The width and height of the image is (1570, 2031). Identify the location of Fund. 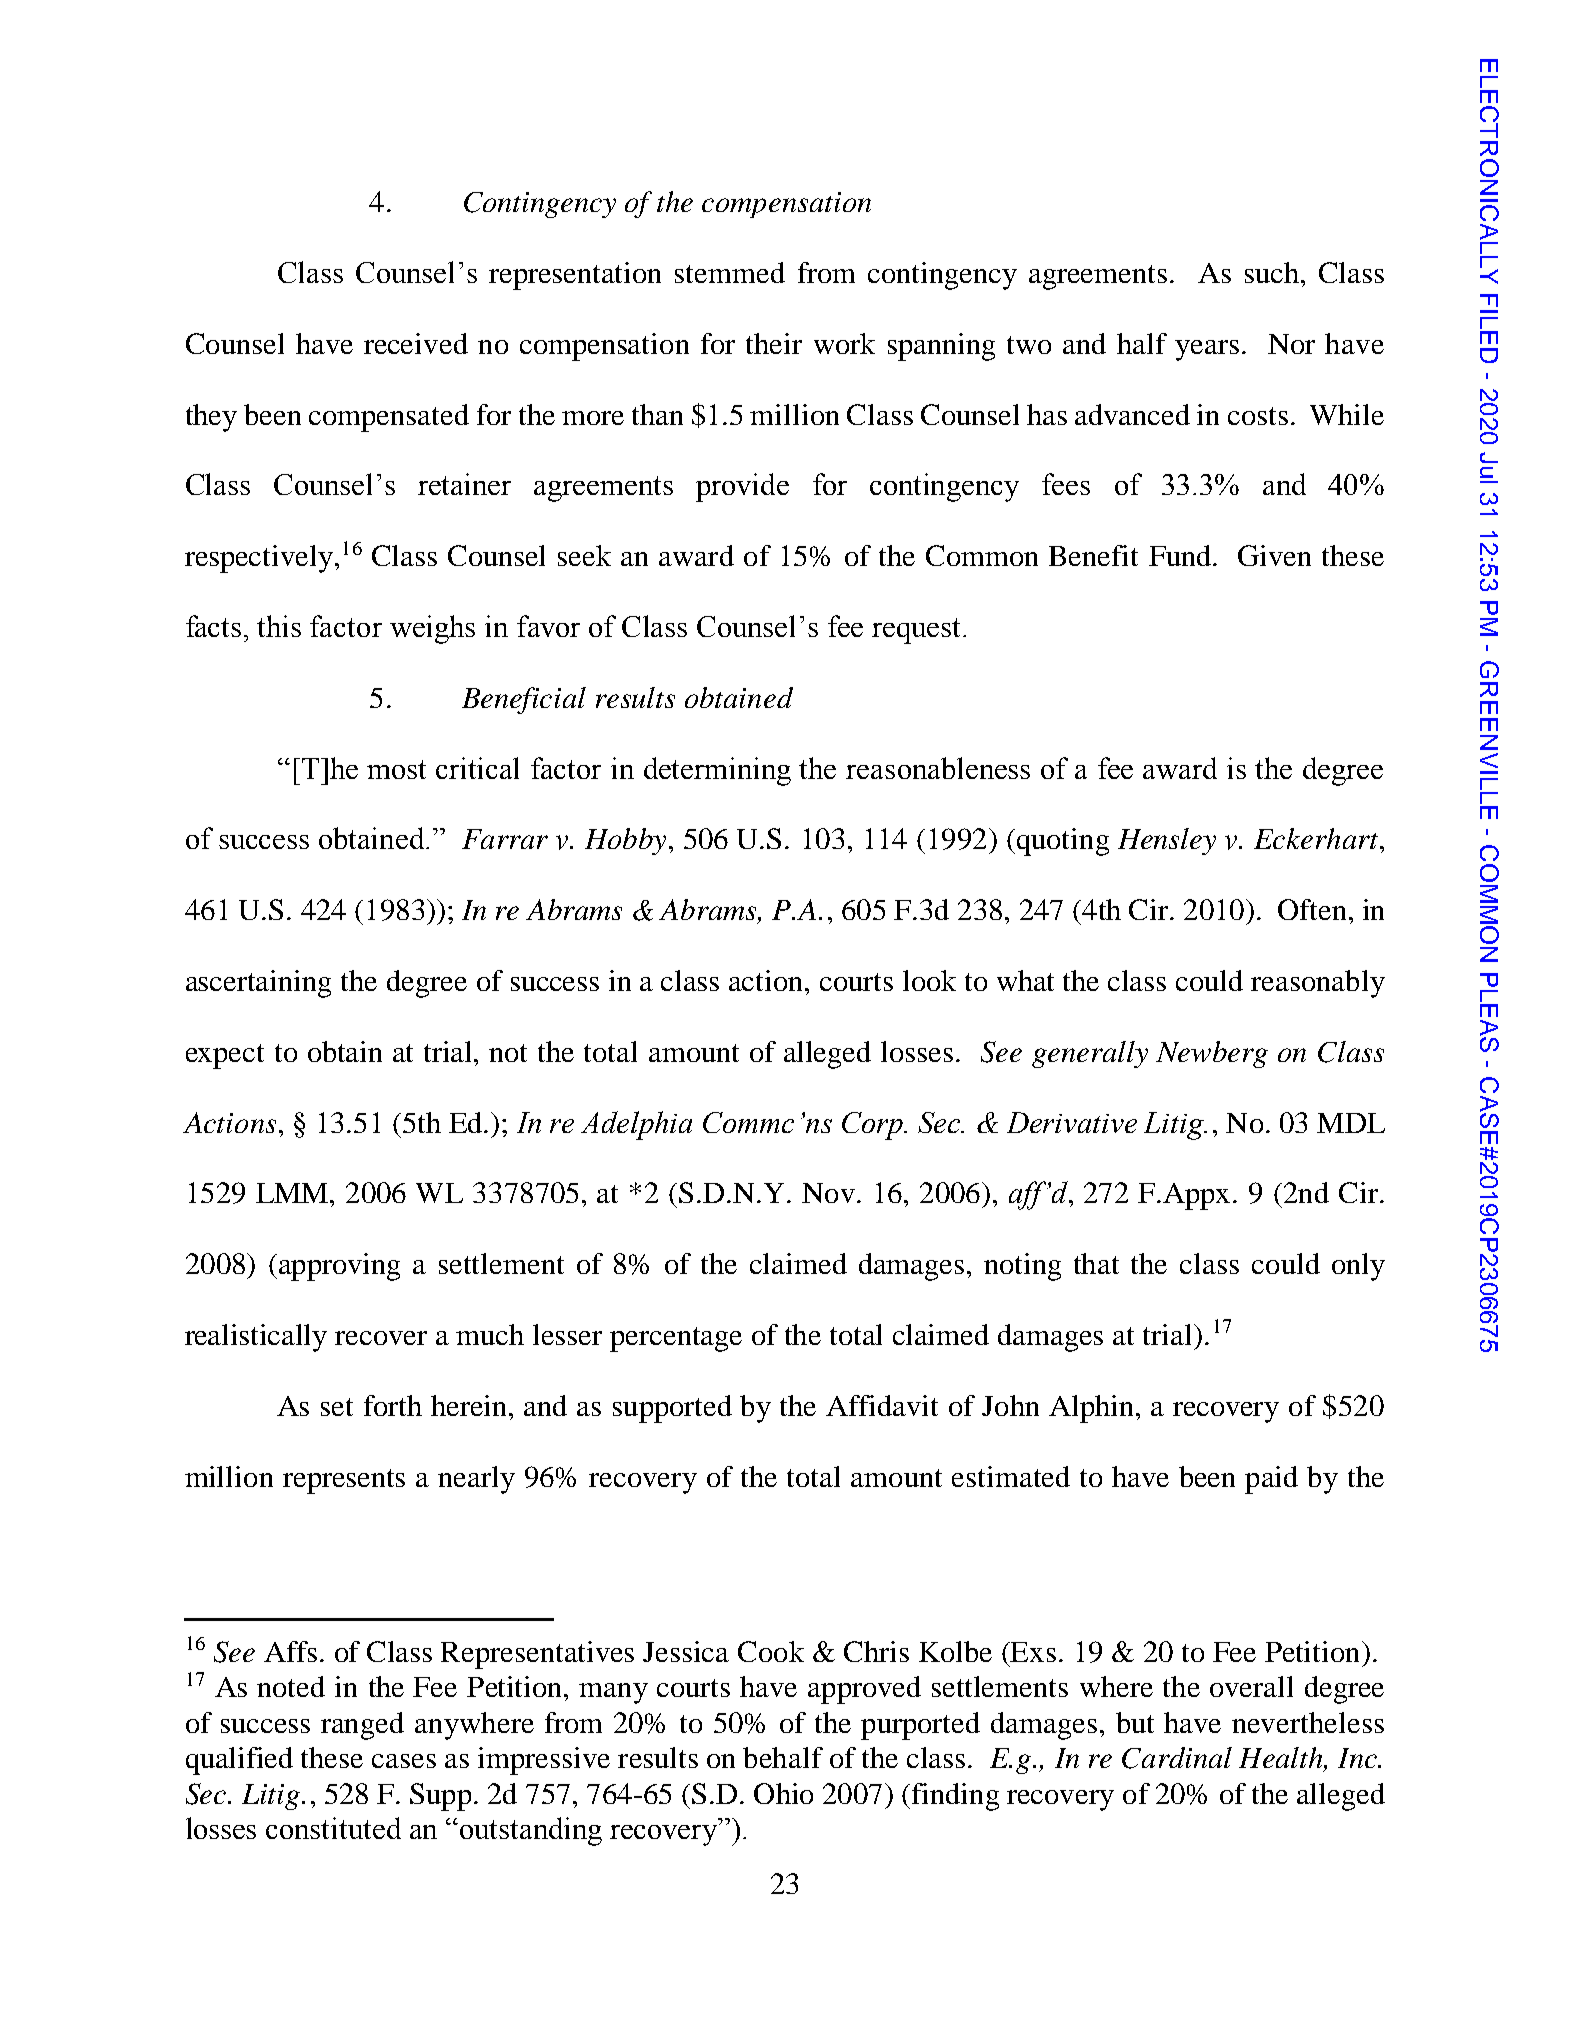
(1181, 555).
